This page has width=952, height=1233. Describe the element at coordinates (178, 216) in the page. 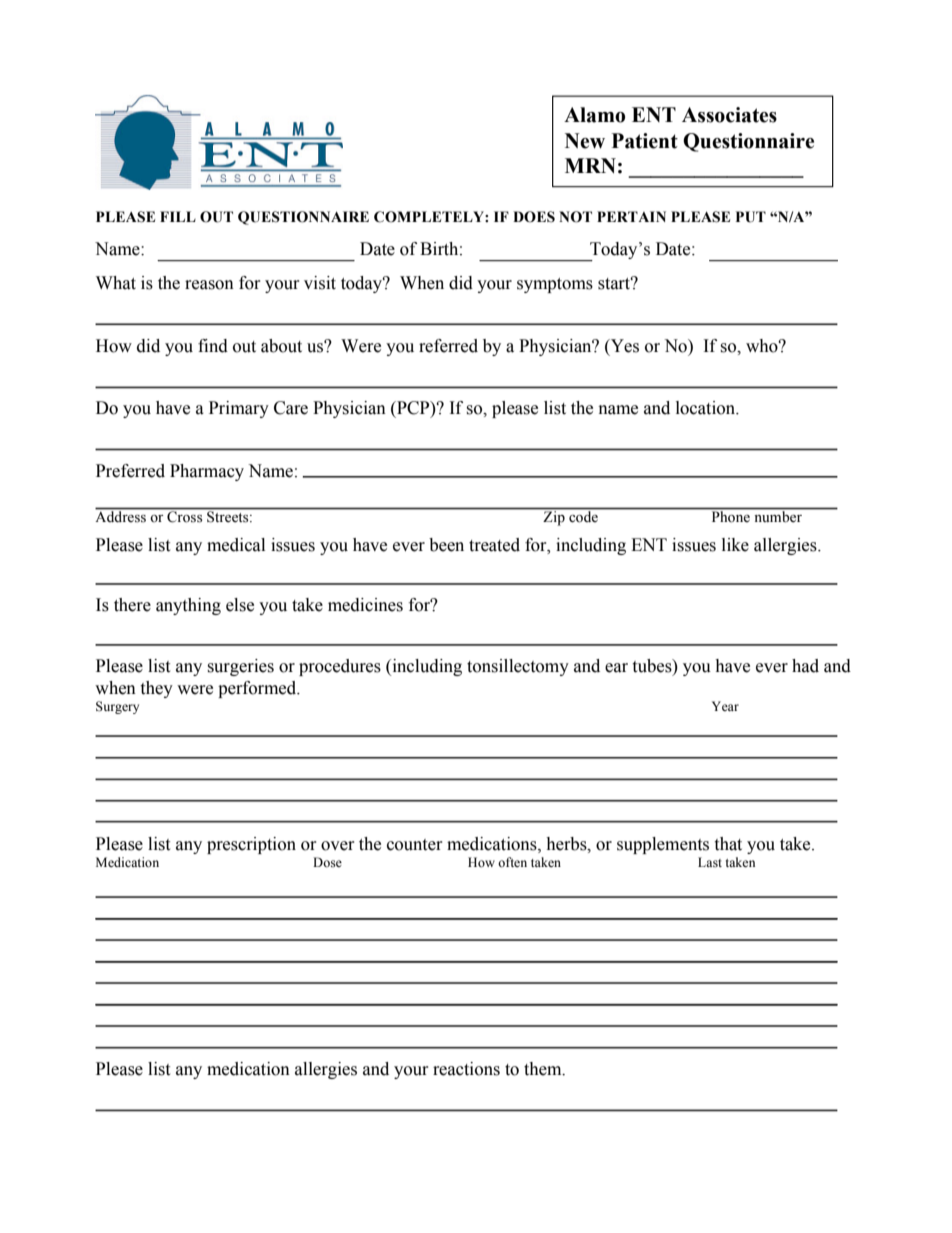

I see `FILL` at that location.
